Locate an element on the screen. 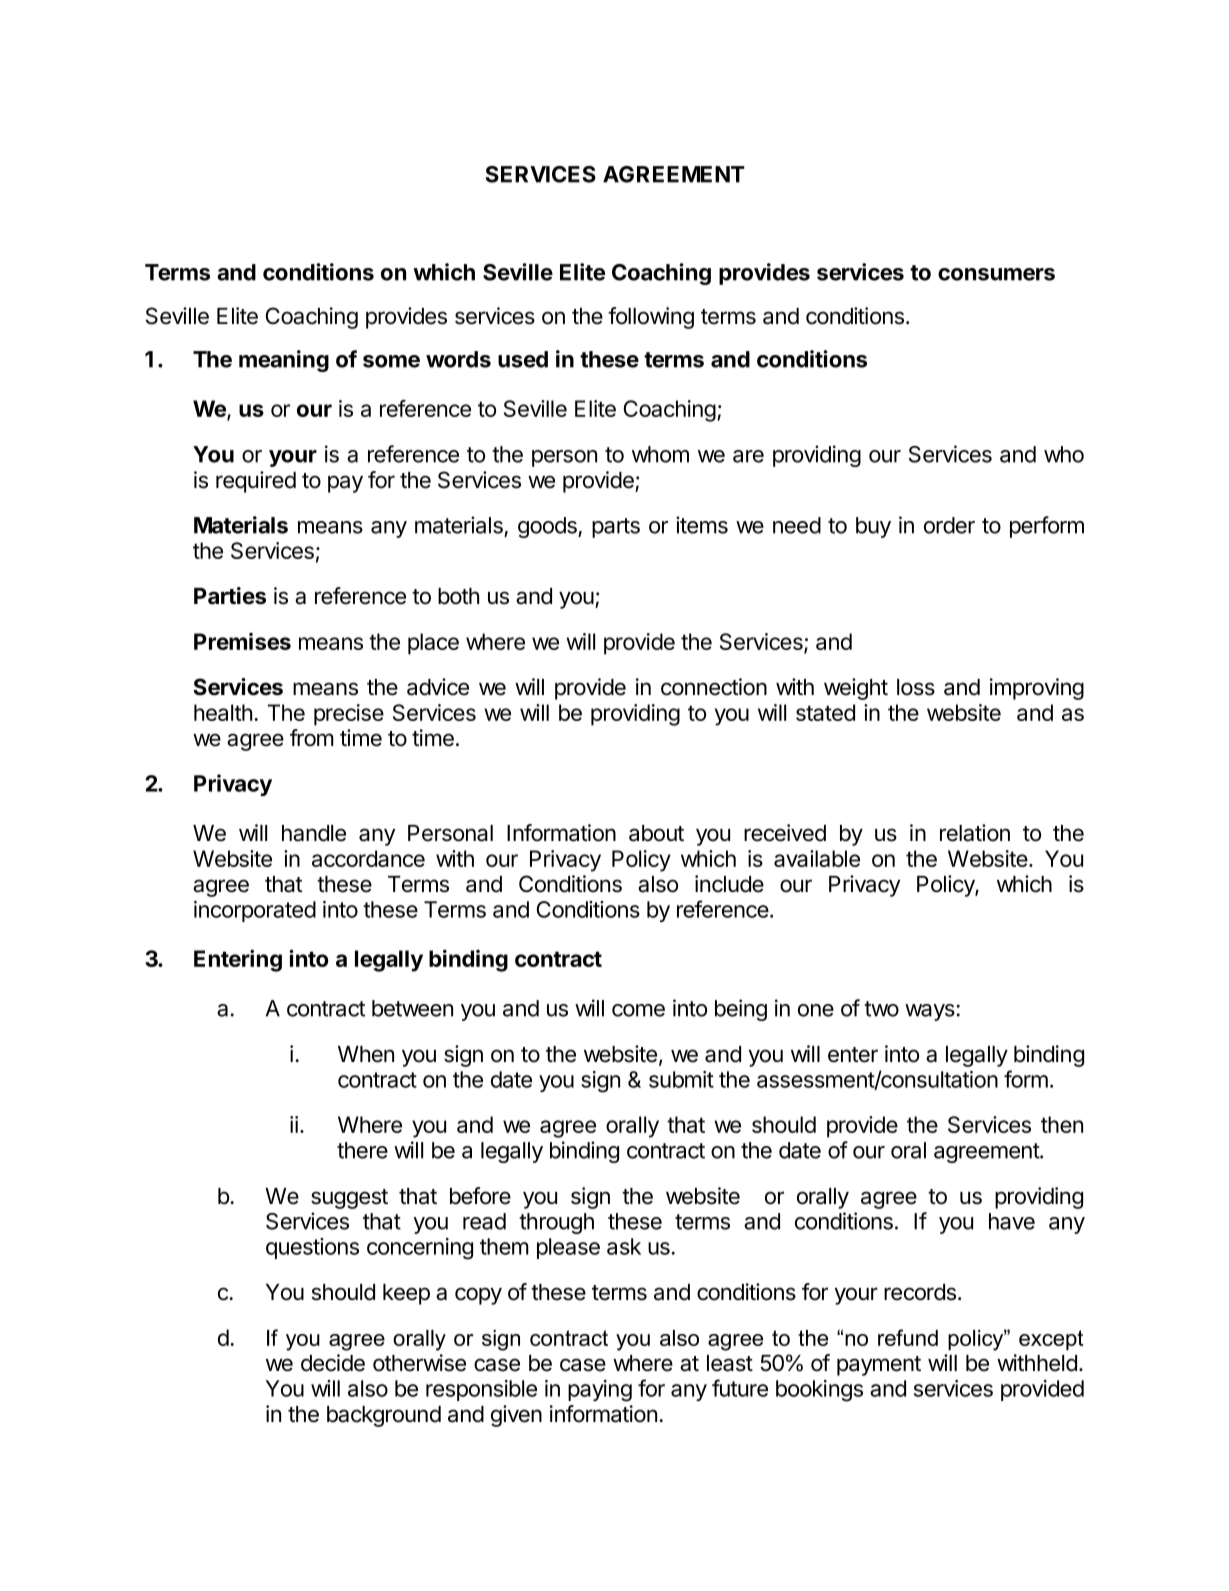  refund is located at coordinates (908, 1337).
